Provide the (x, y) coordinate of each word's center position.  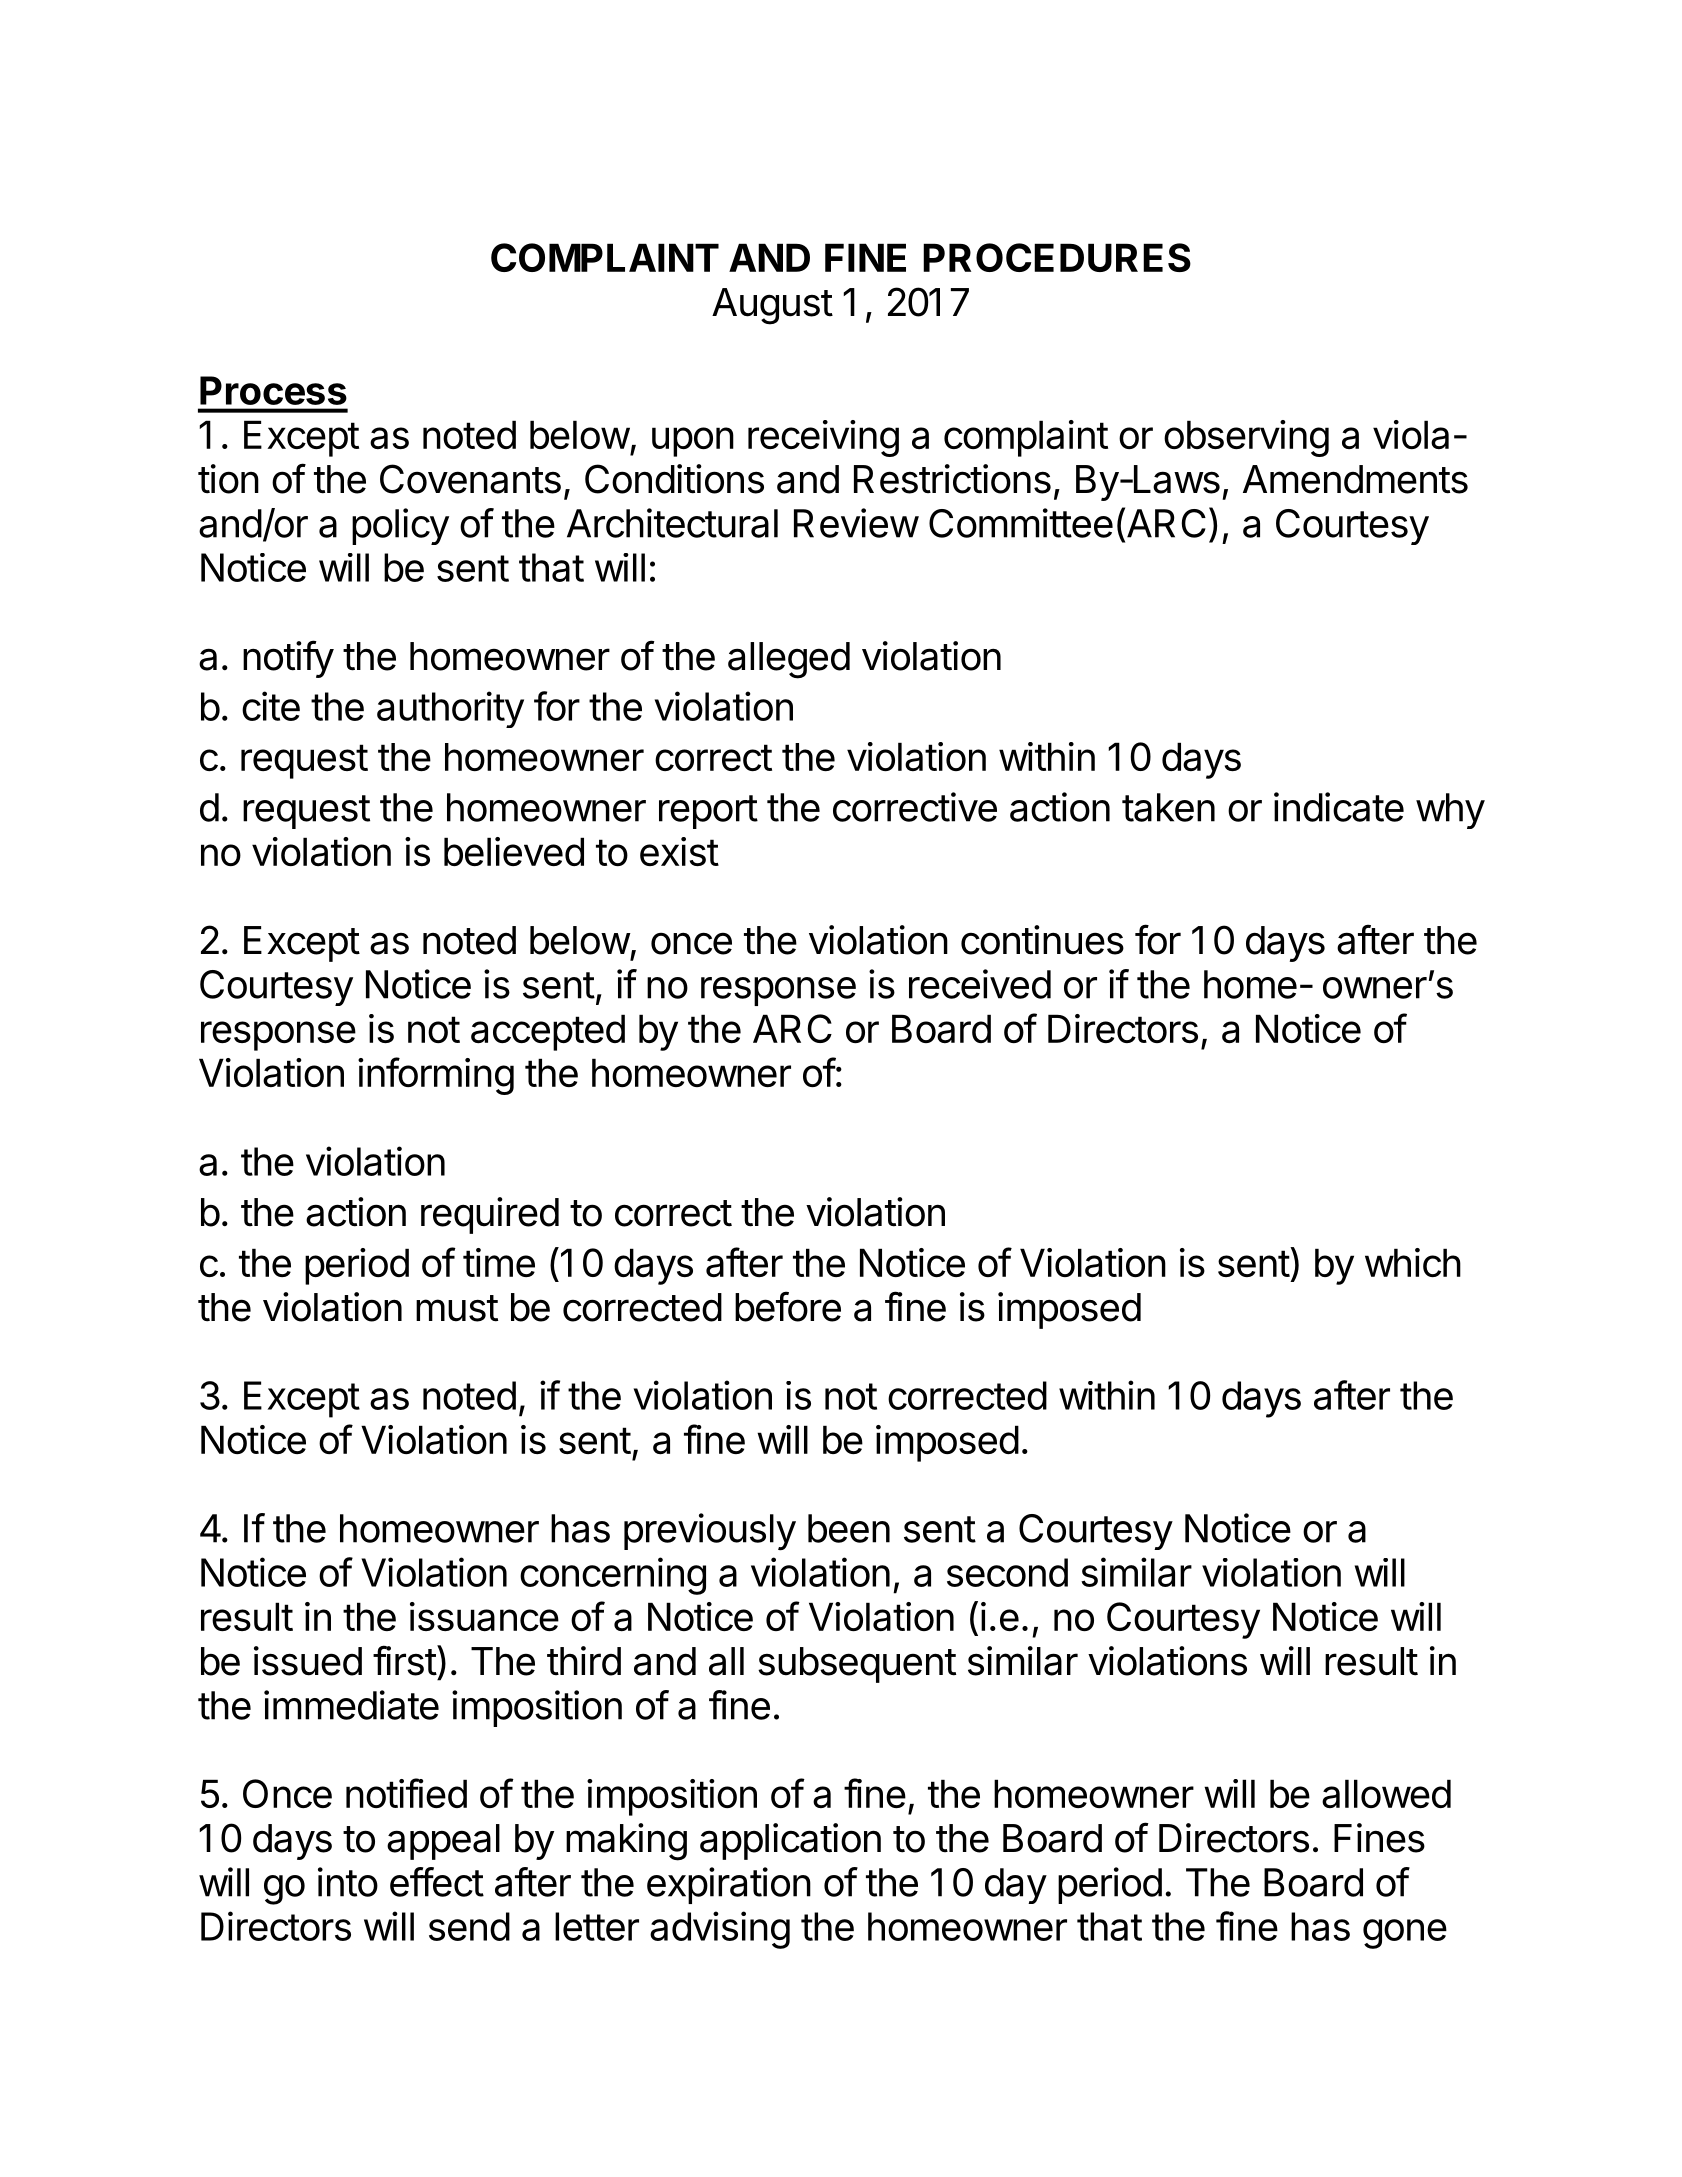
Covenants (470, 479)
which (1413, 1262)
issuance (484, 1617)
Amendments (1355, 479)
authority (450, 709)
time (499, 1262)
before (788, 1306)
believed (514, 851)
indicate (1339, 807)
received (980, 984)
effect (437, 1882)
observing (1246, 438)
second (1007, 1572)
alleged (789, 660)
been (849, 1528)
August (772, 306)
